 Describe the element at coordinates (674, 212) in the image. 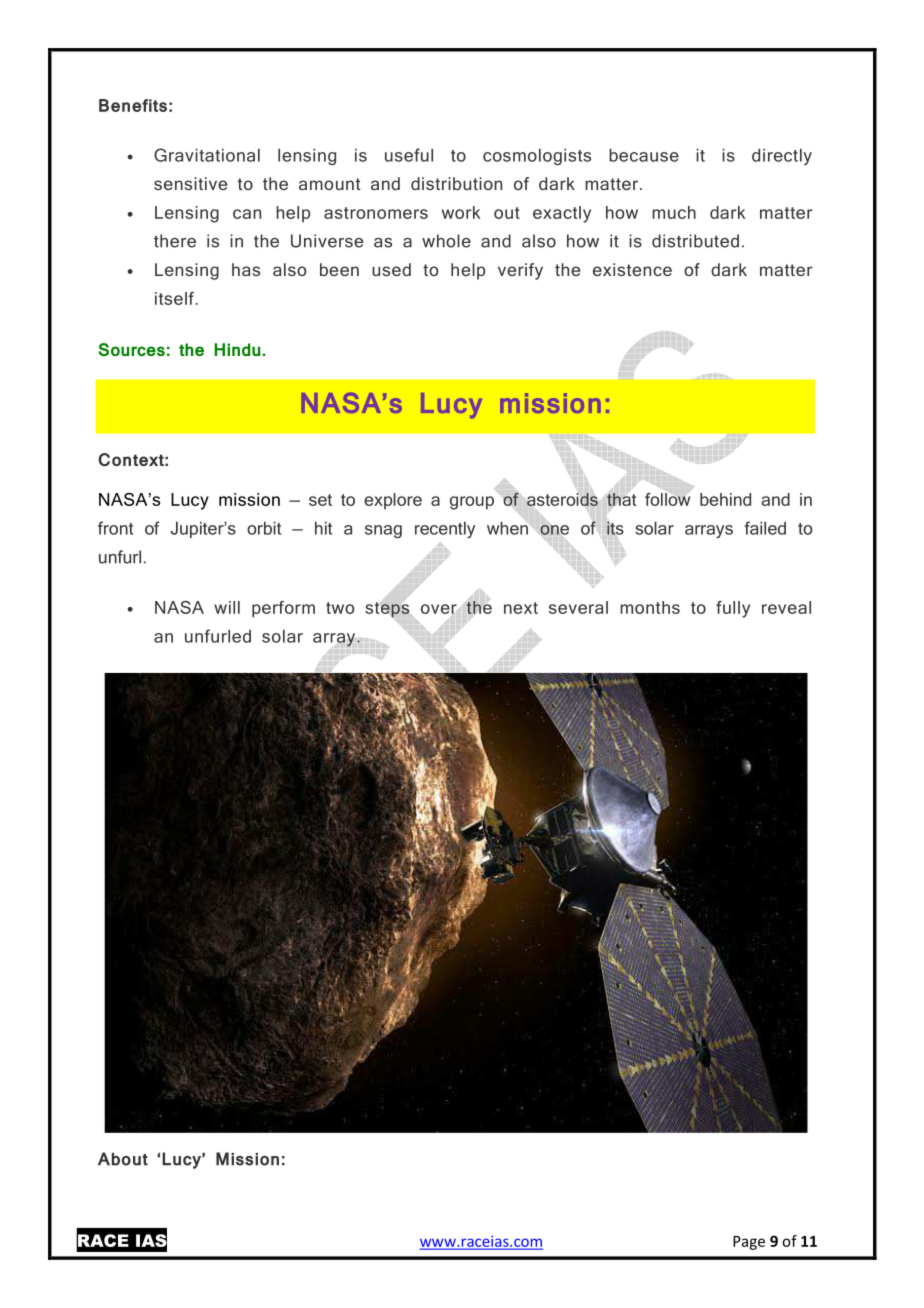

I see `much` at that location.
